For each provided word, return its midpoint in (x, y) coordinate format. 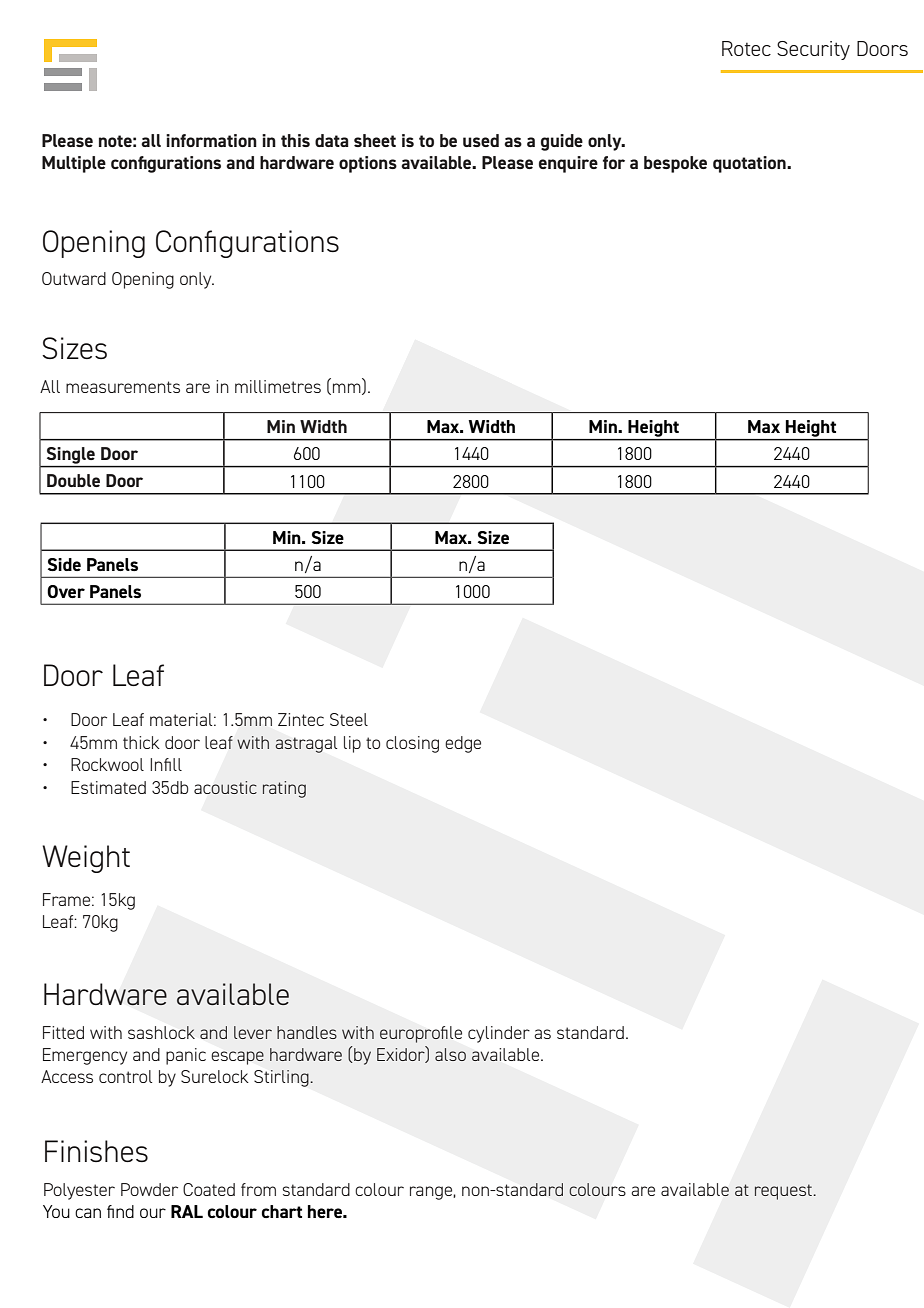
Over (66, 591)
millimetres (278, 386)
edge (463, 744)
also (450, 1054)
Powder (149, 1189)
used (481, 140)
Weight (86, 859)
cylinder (499, 1034)
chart (282, 1211)
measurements (123, 387)
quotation (750, 164)
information (211, 140)
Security (813, 50)
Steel (349, 719)
